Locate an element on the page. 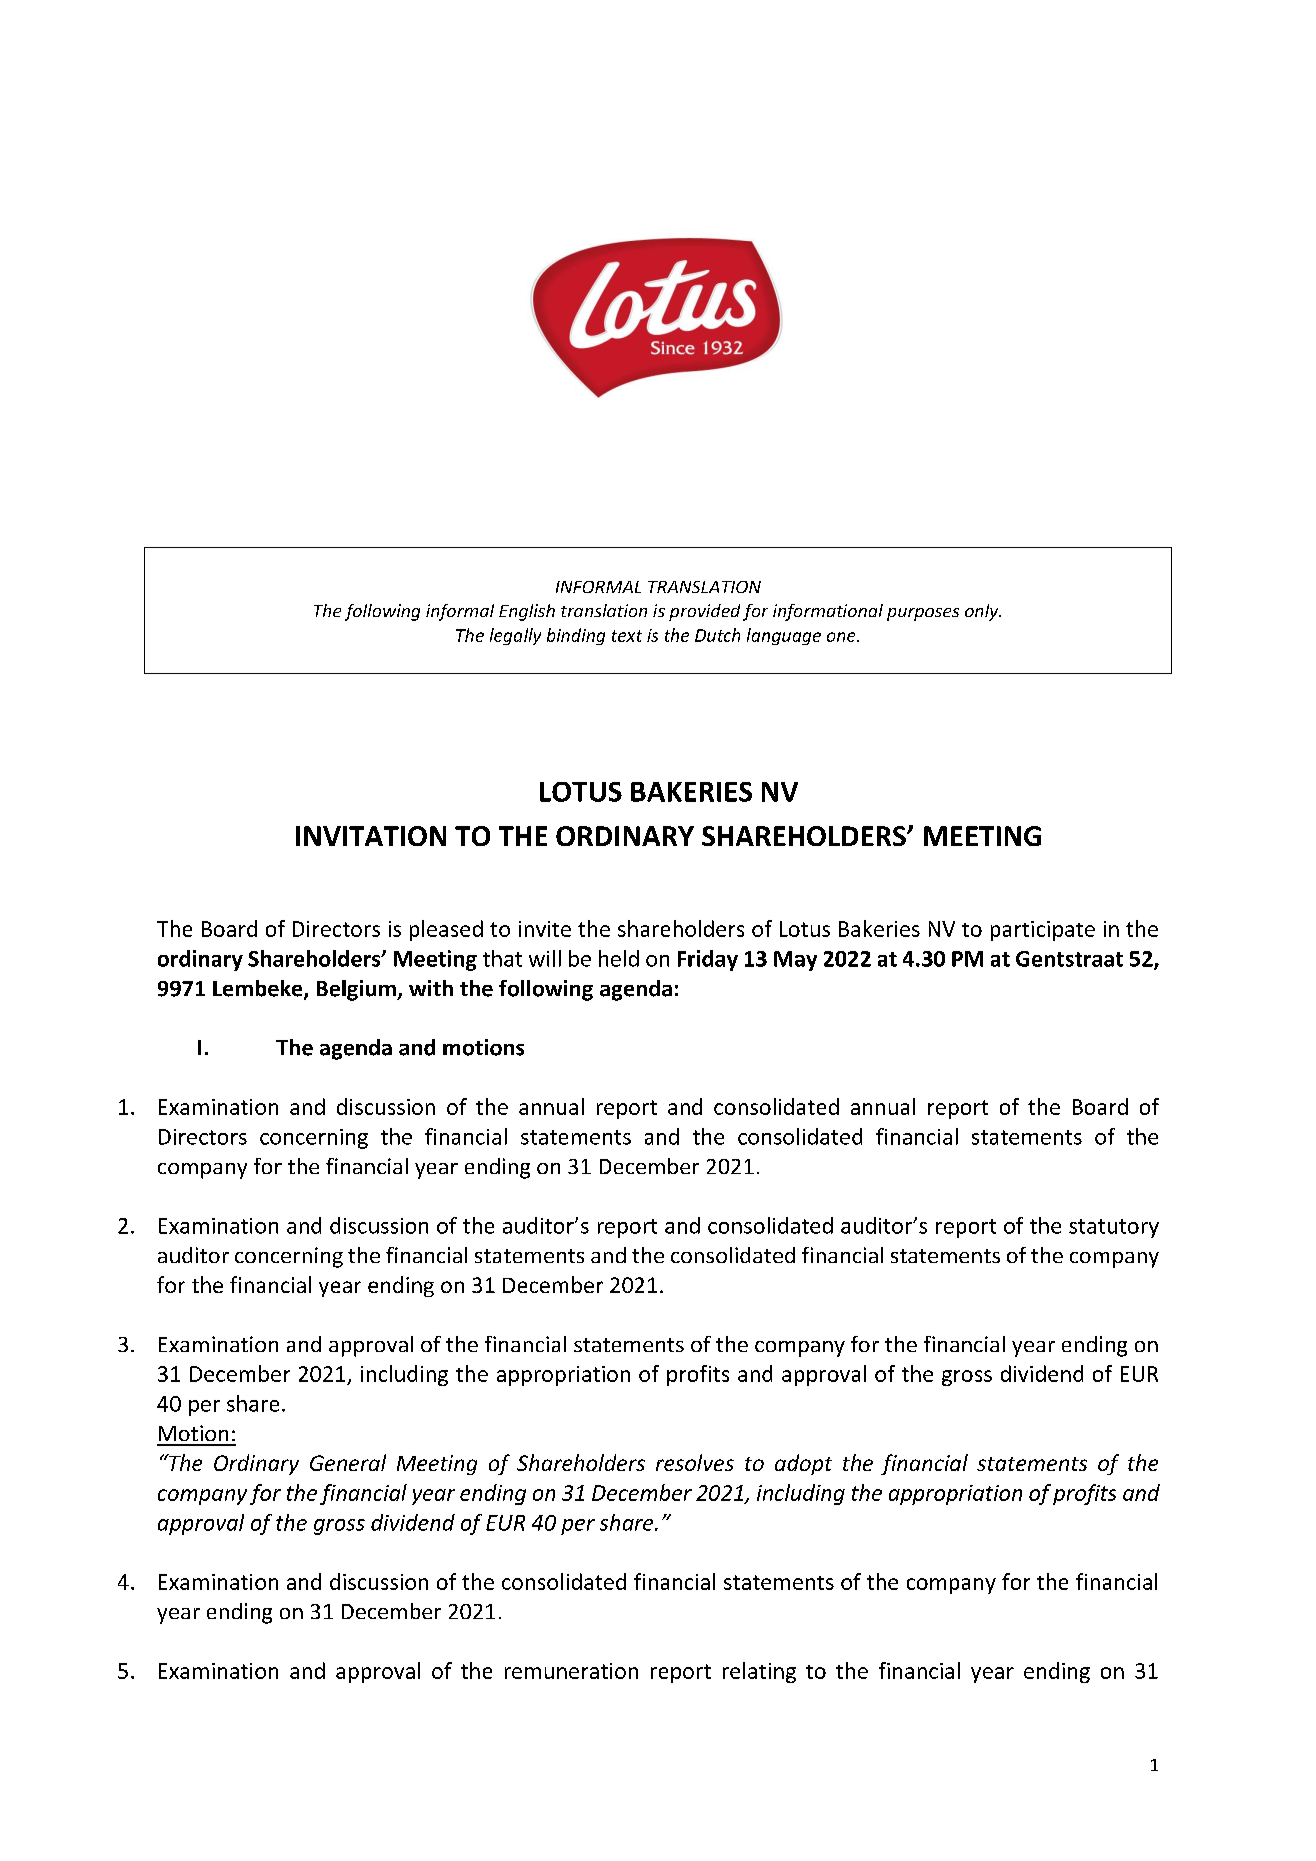 This page has width=1316, height=1861. Friday is located at coordinates (708, 960).
